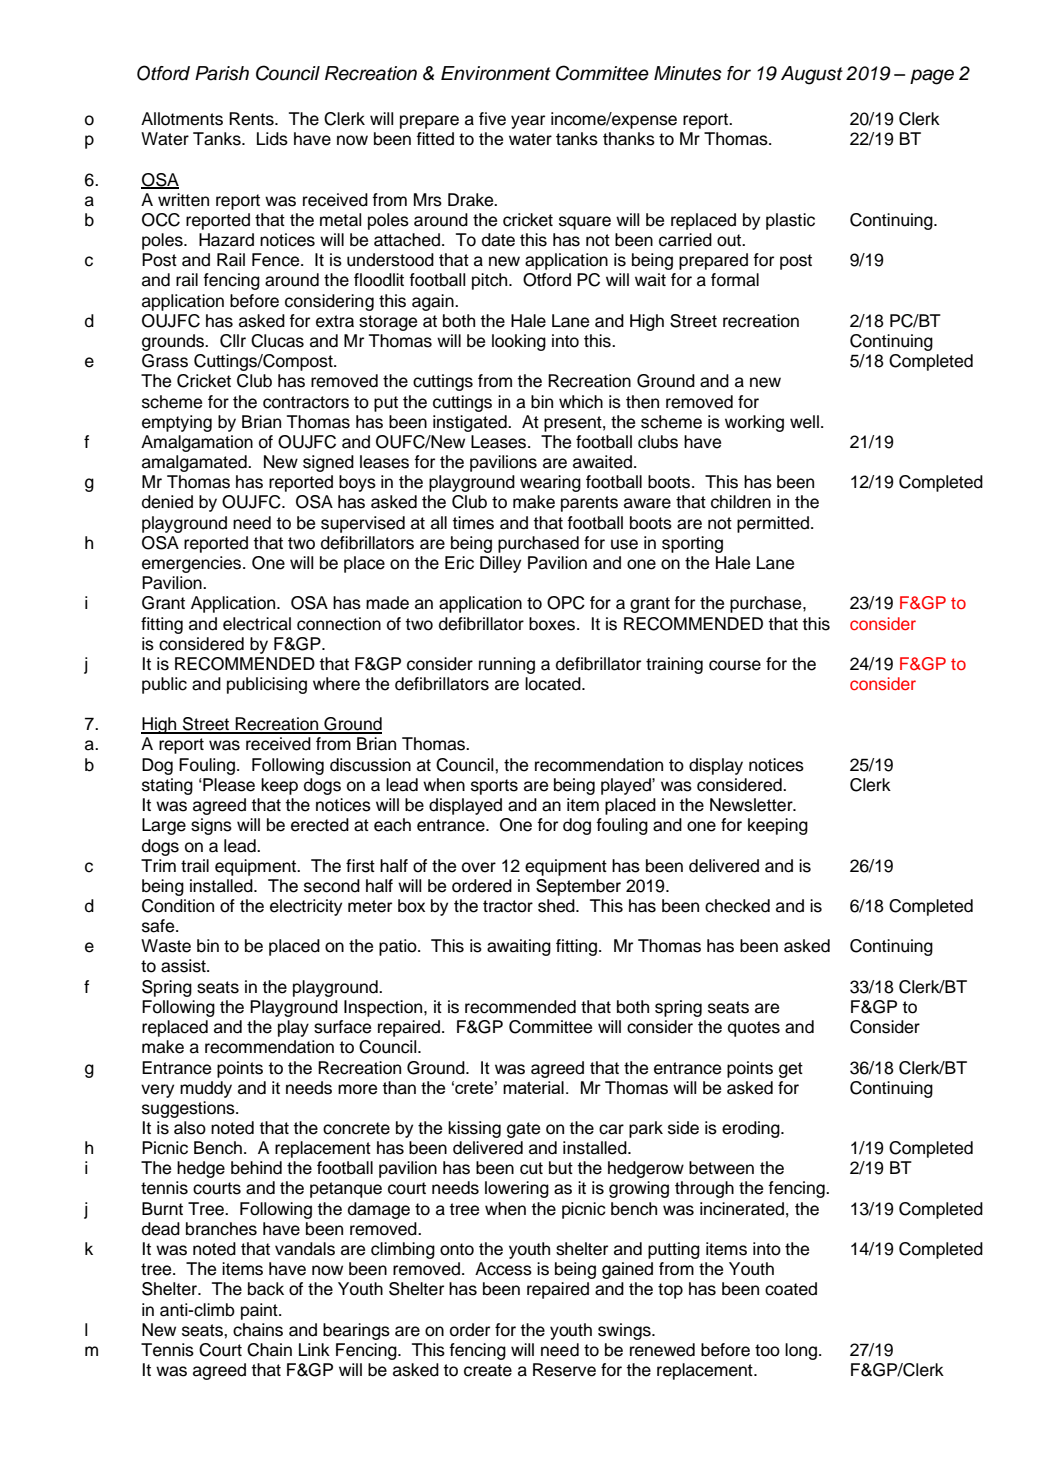 The height and width of the document is (1477, 1044). I want to click on August, so click(812, 75).
